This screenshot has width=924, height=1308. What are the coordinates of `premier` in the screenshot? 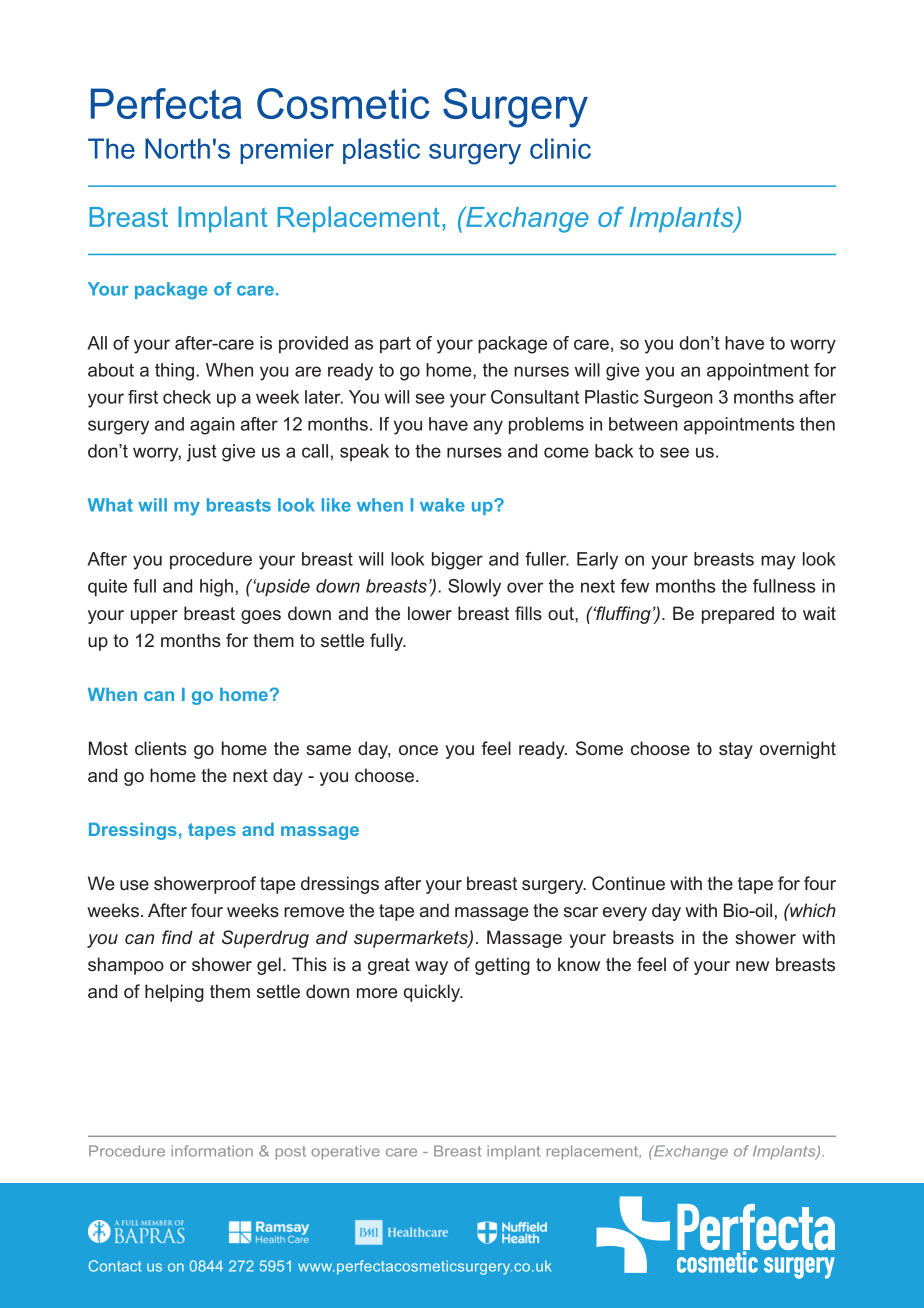 It's located at (287, 151).
